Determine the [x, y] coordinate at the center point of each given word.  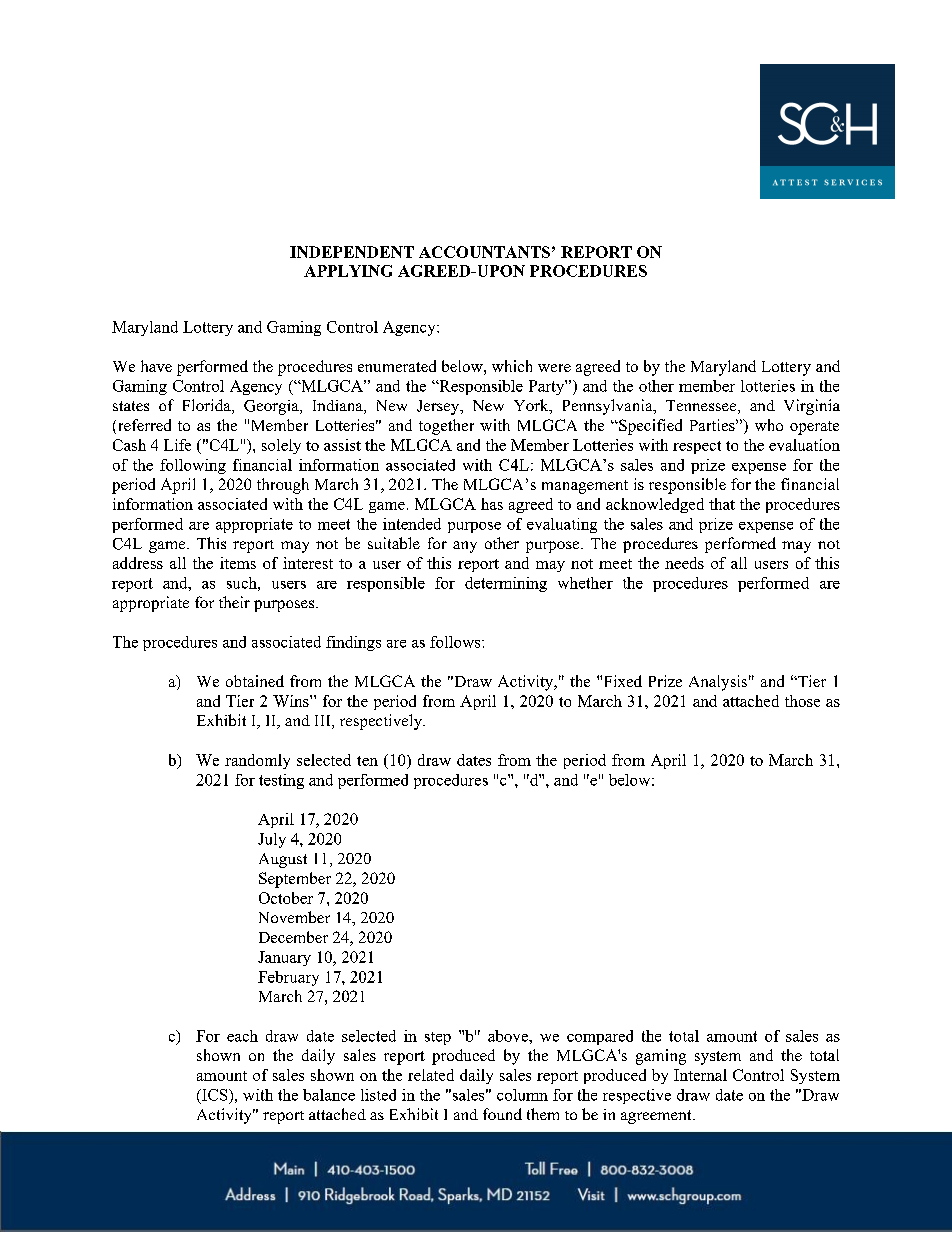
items [238, 563]
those [802, 701]
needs [684, 563]
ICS [215, 1095]
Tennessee [702, 407]
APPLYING [348, 271]
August [283, 860]
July [272, 840]
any [465, 547]
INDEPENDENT [352, 252]
